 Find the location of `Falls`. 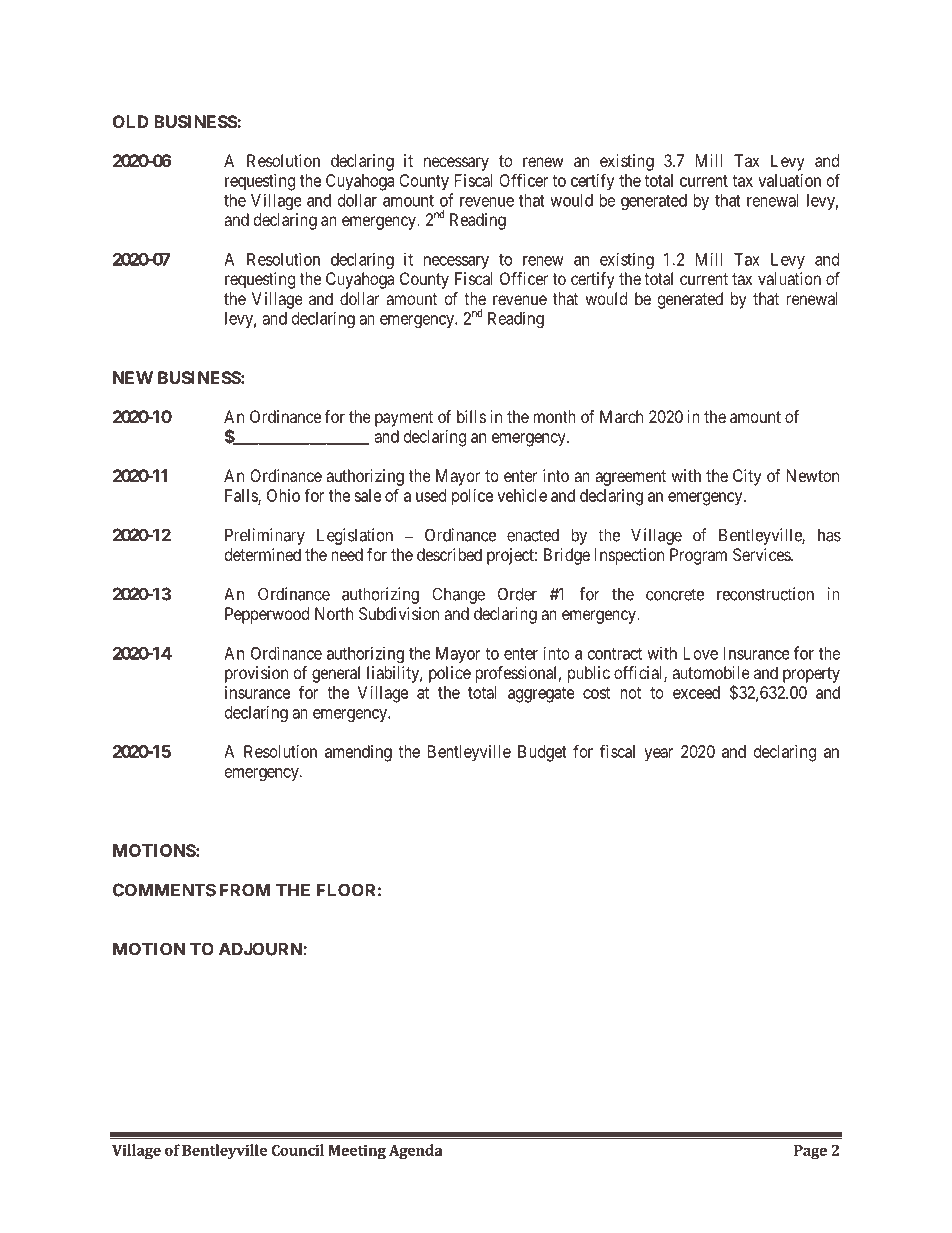

Falls is located at coordinates (242, 496).
